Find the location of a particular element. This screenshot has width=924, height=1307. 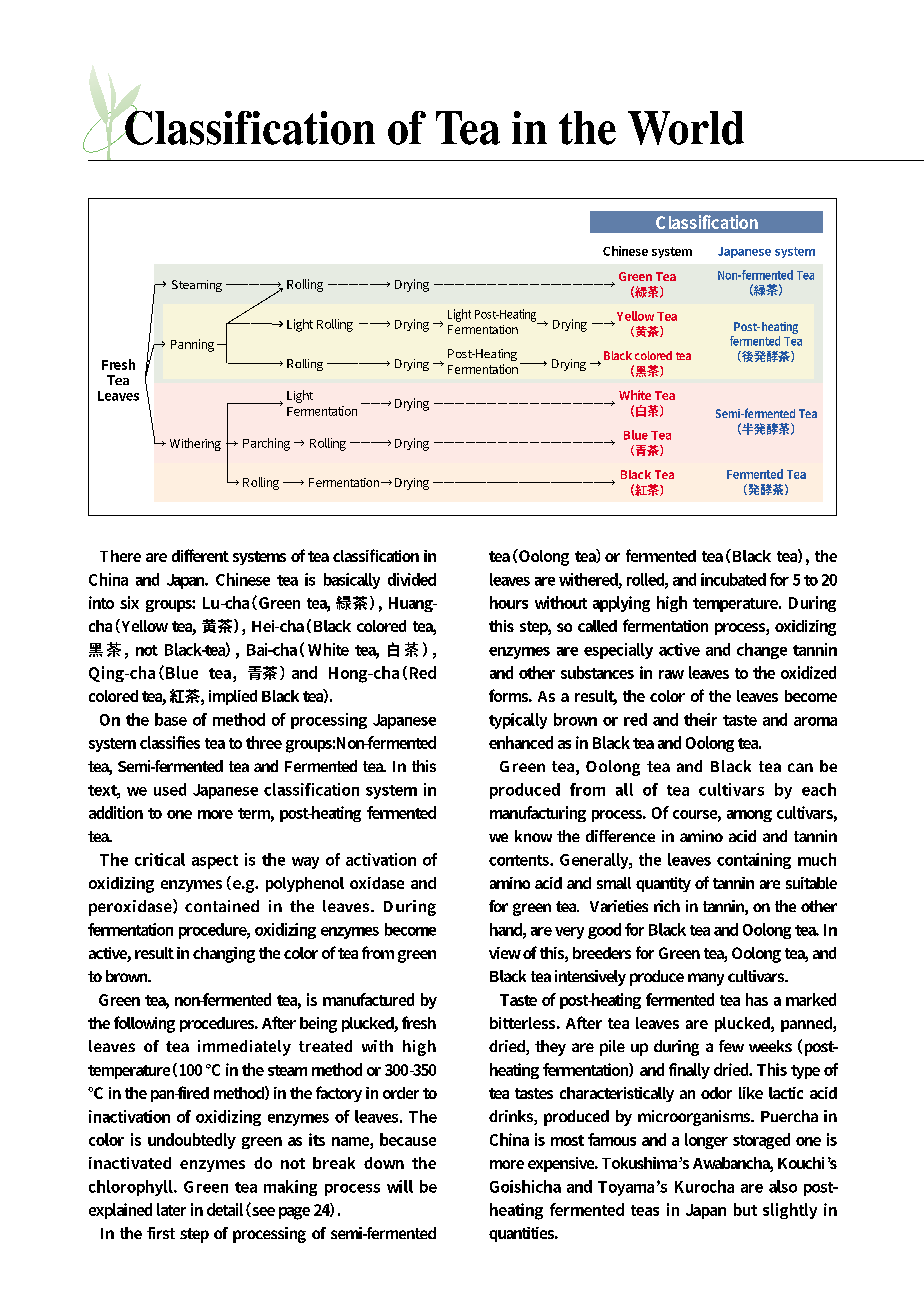

change is located at coordinates (762, 651).
